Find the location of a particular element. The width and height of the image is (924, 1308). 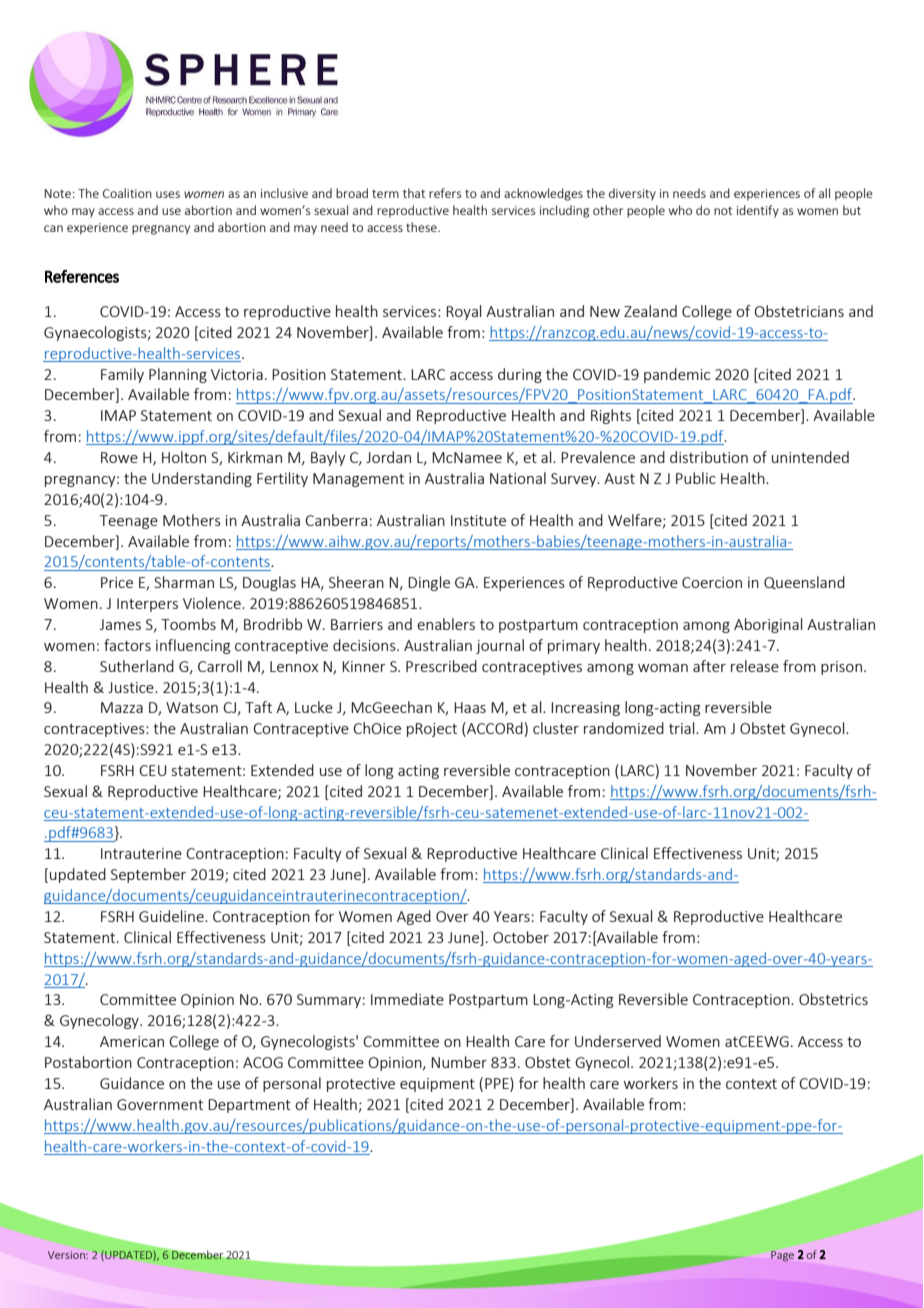

uses is located at coordinates (168, 194).
